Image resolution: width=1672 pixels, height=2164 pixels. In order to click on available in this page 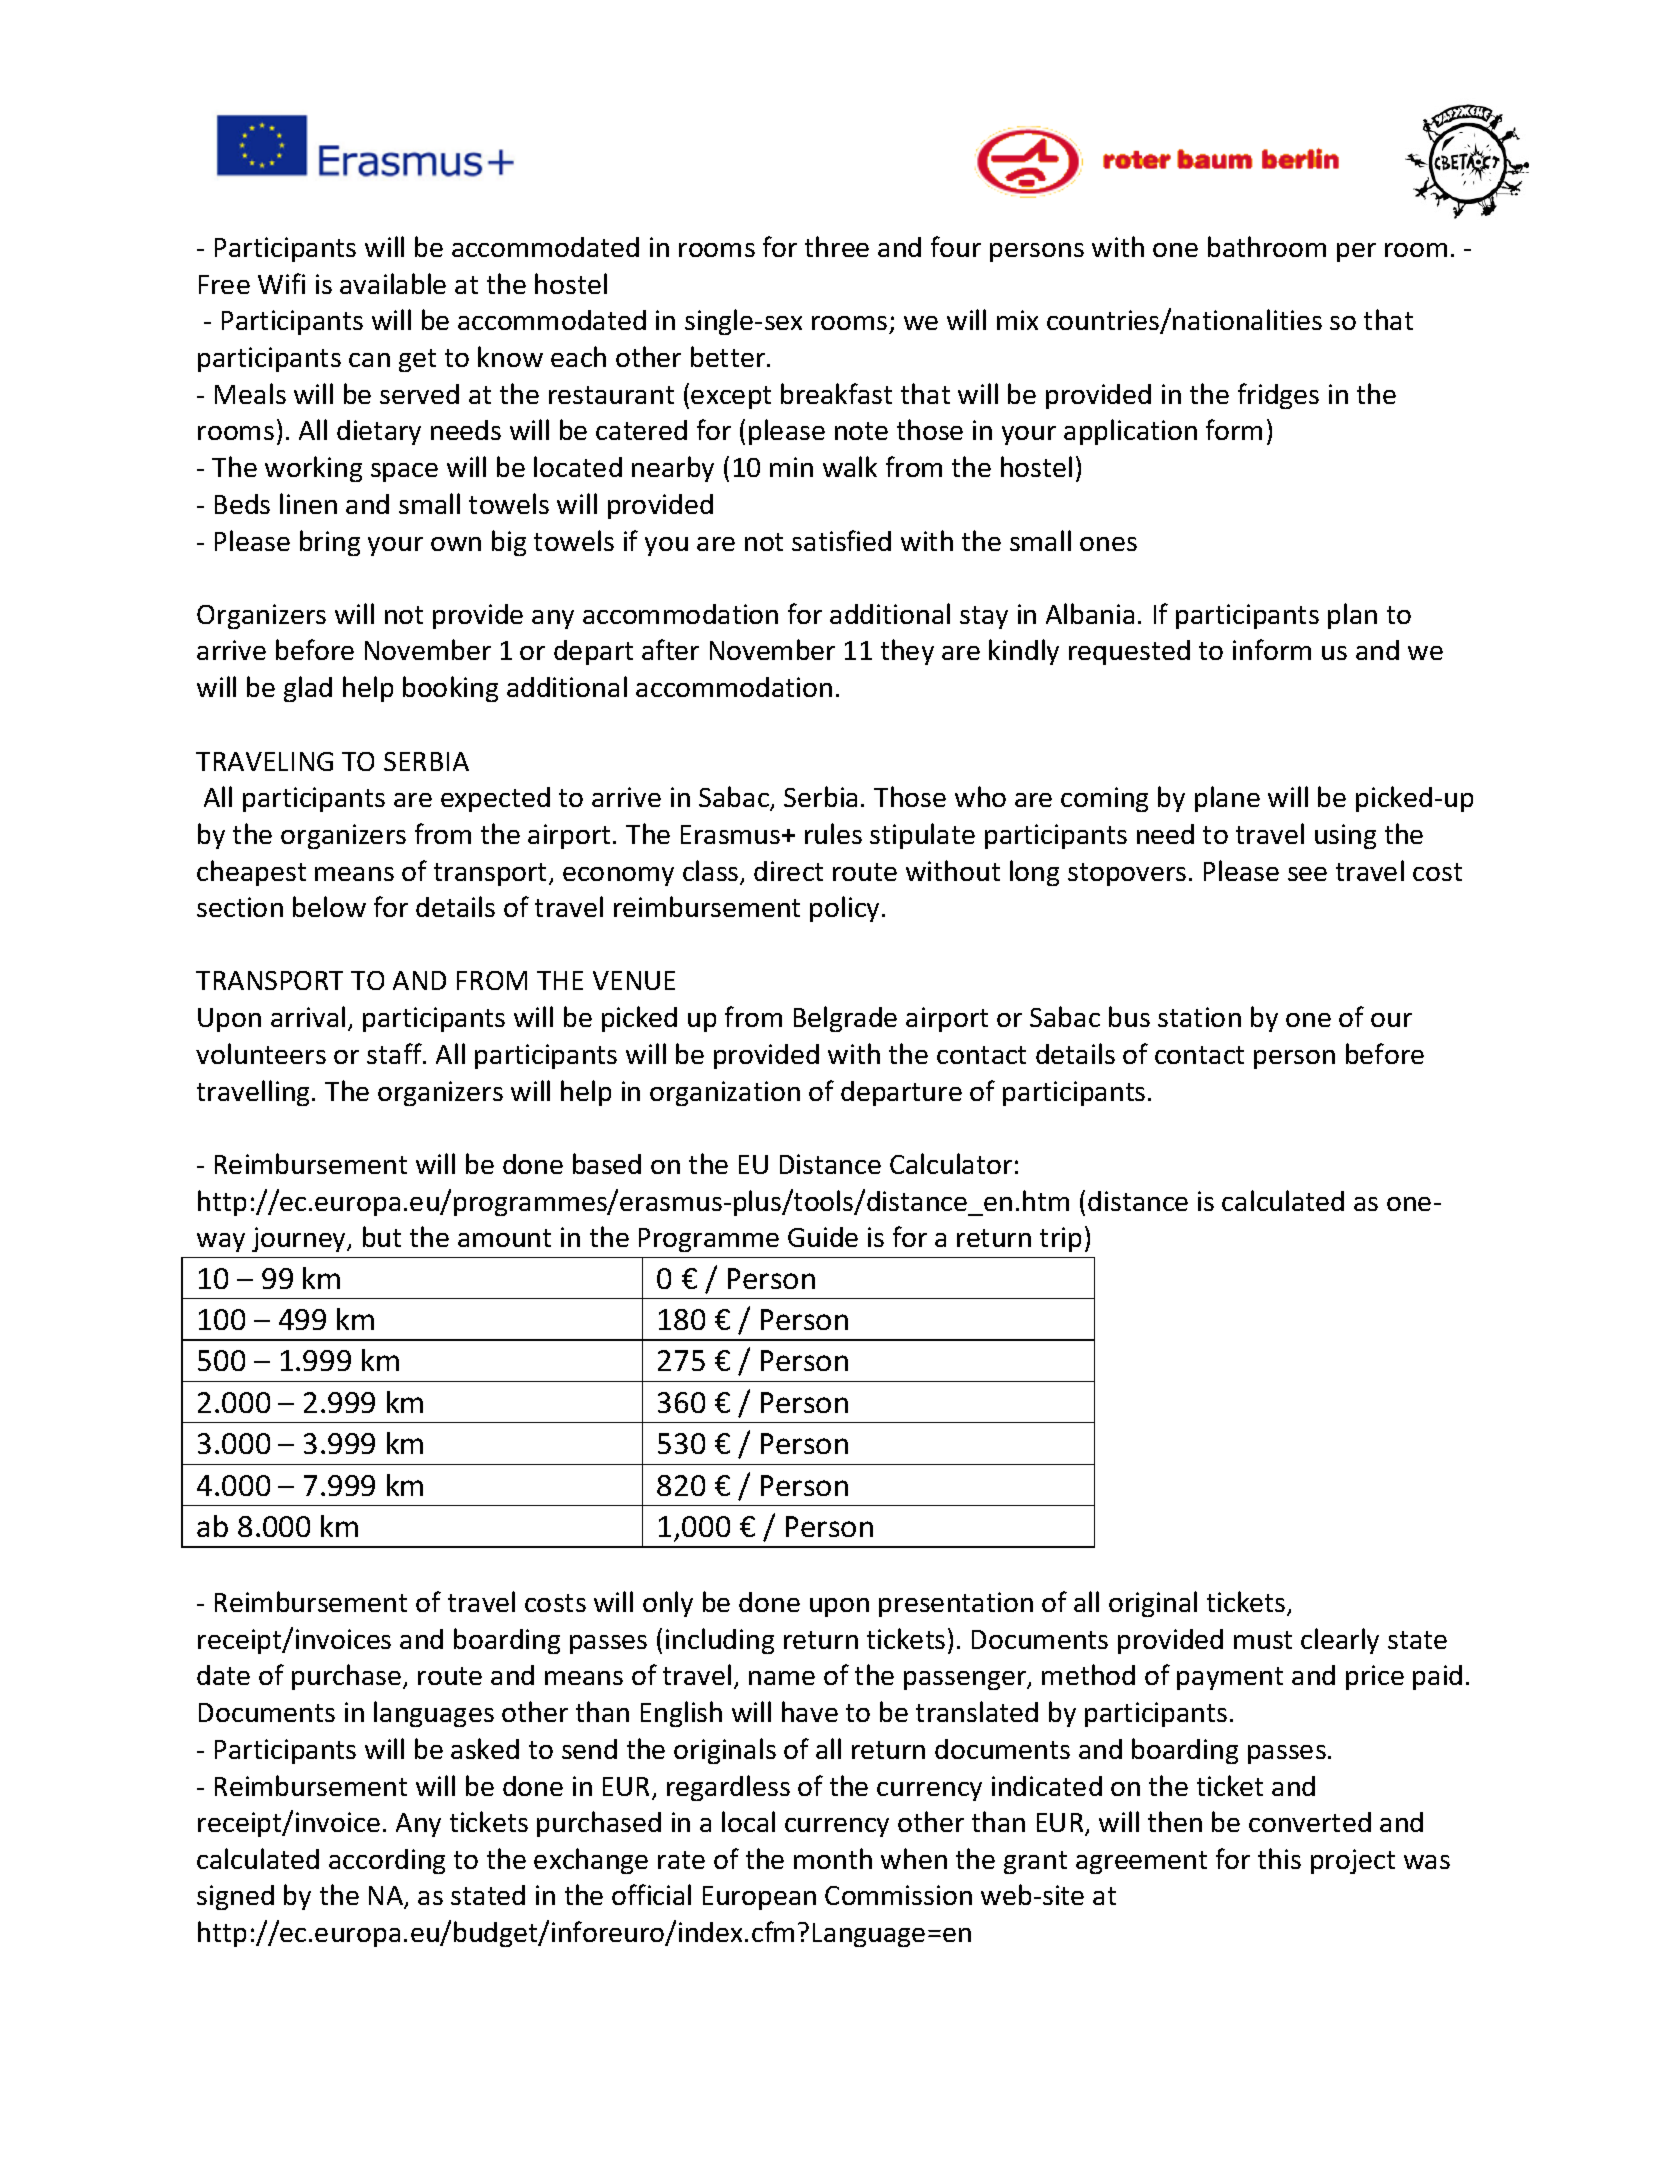, I will do `click(393, 283)`.
